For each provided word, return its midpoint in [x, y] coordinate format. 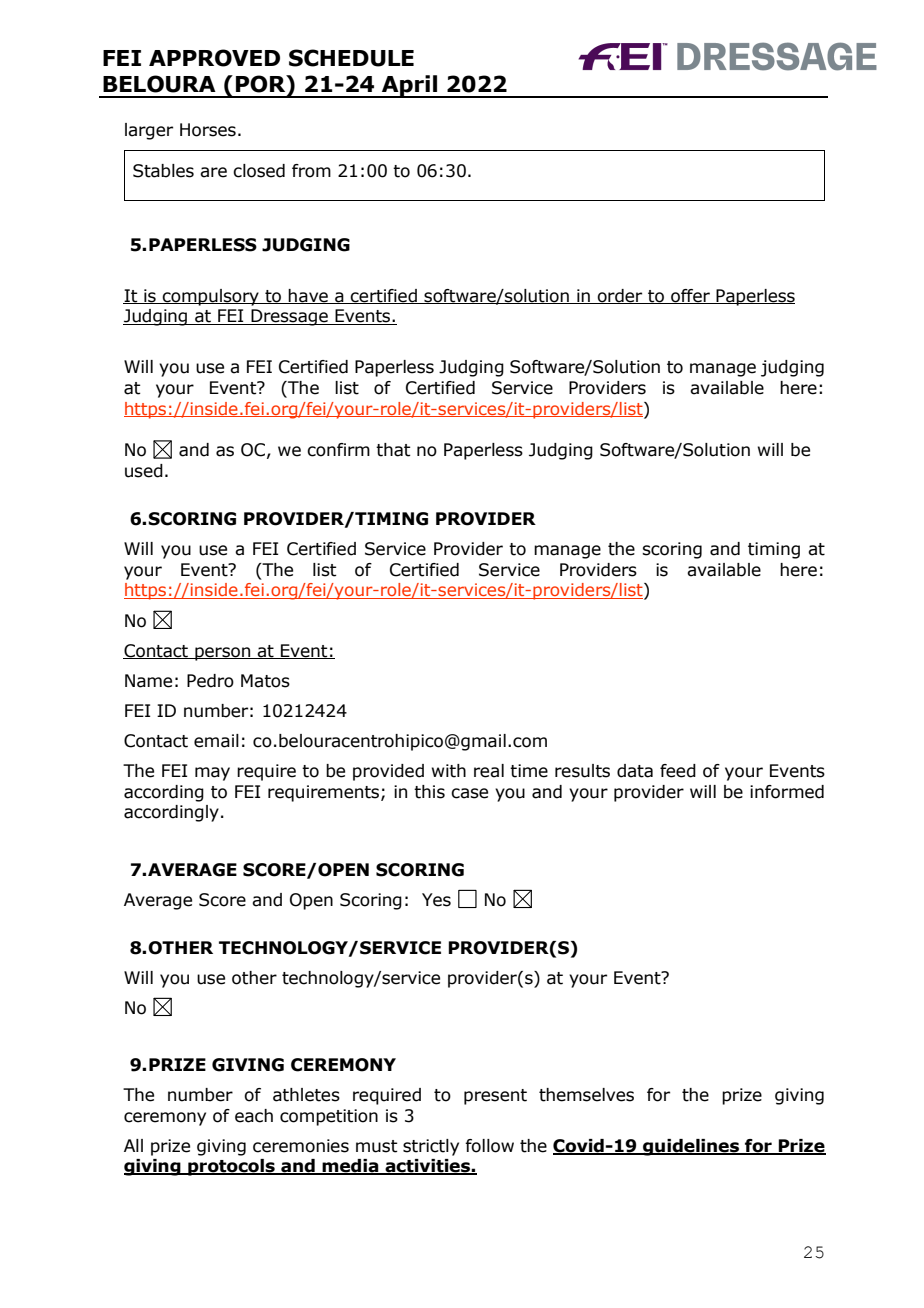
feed [678, 771]
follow [489, 1146]
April [410, 86]
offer [690, 296]
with [449, 771]
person [223, 654]
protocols [231, 1167]
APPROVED [214, 58]
